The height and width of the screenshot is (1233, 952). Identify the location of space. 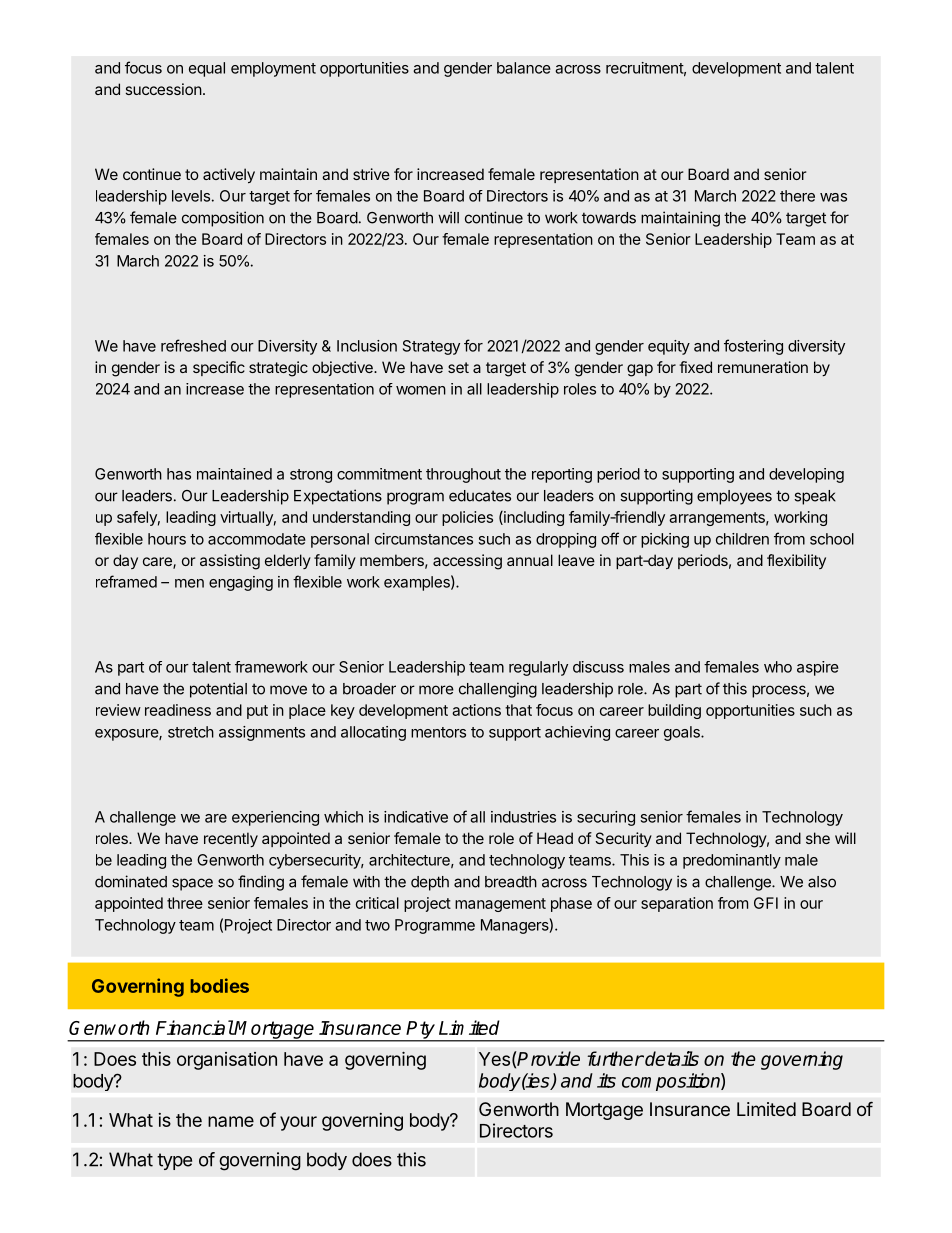
(192, 884).
